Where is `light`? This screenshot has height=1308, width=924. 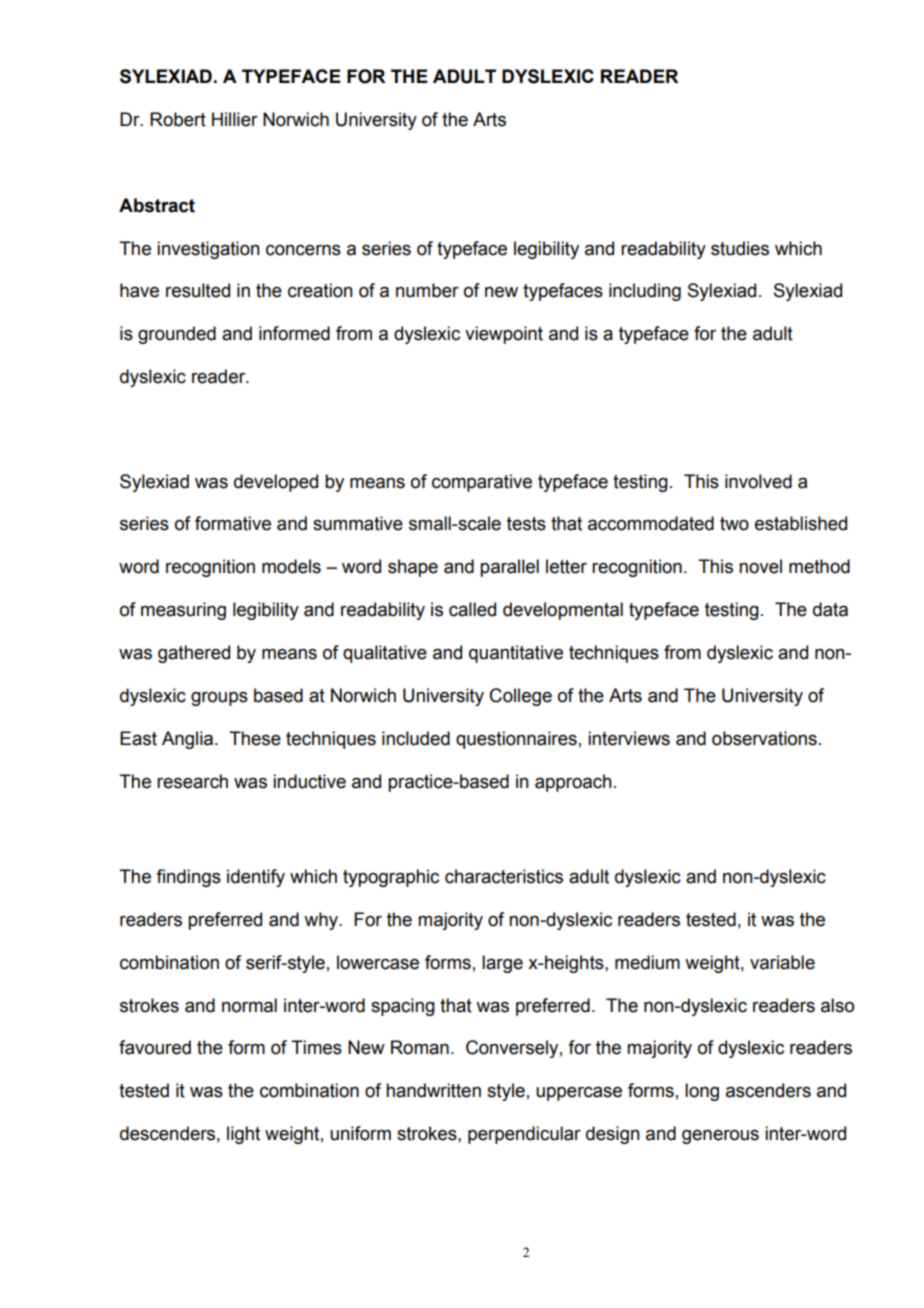 light is located at coordinates (243, 1135).
